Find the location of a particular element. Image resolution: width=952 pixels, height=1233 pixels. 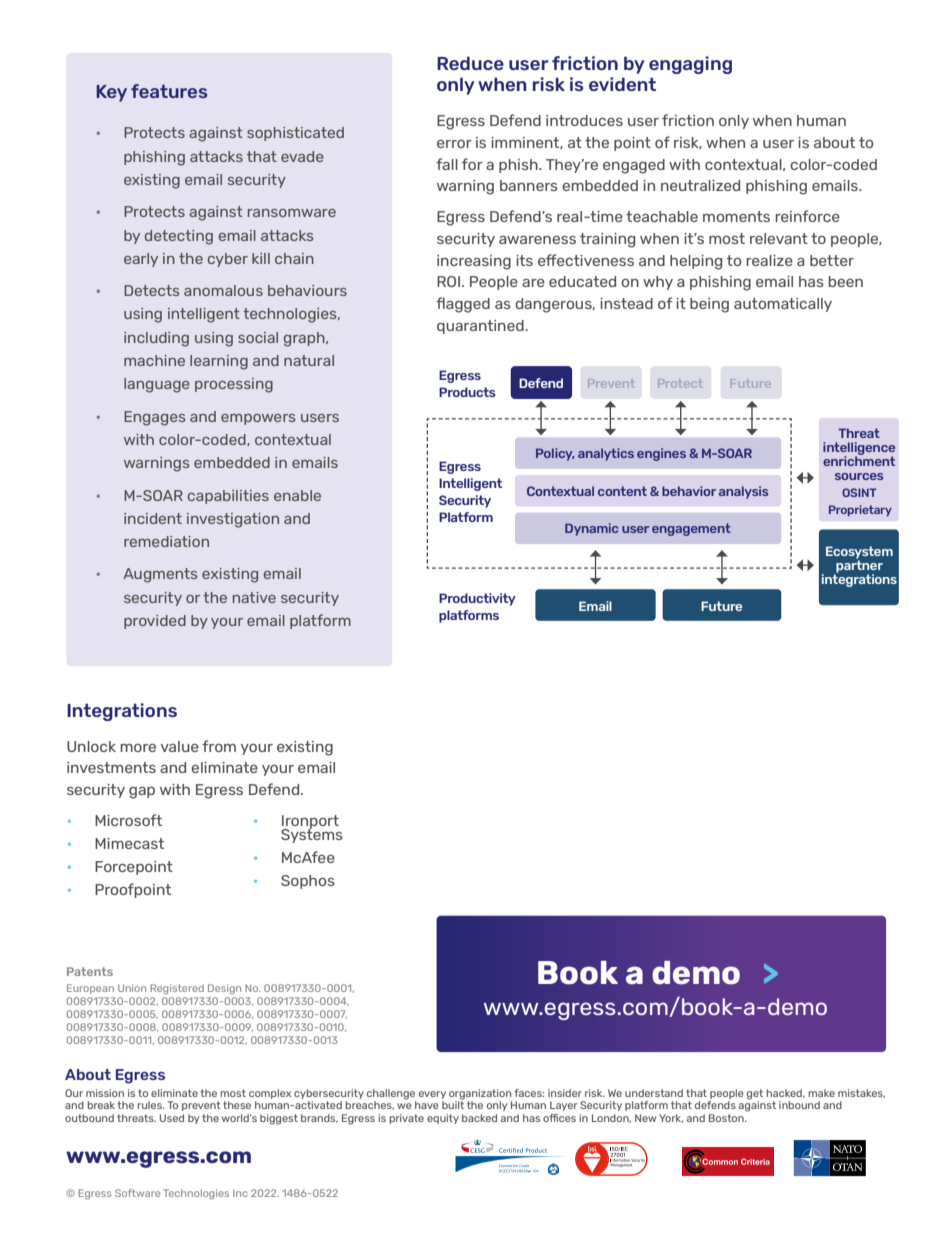

Reduce is located at coordinates (470, 63).
